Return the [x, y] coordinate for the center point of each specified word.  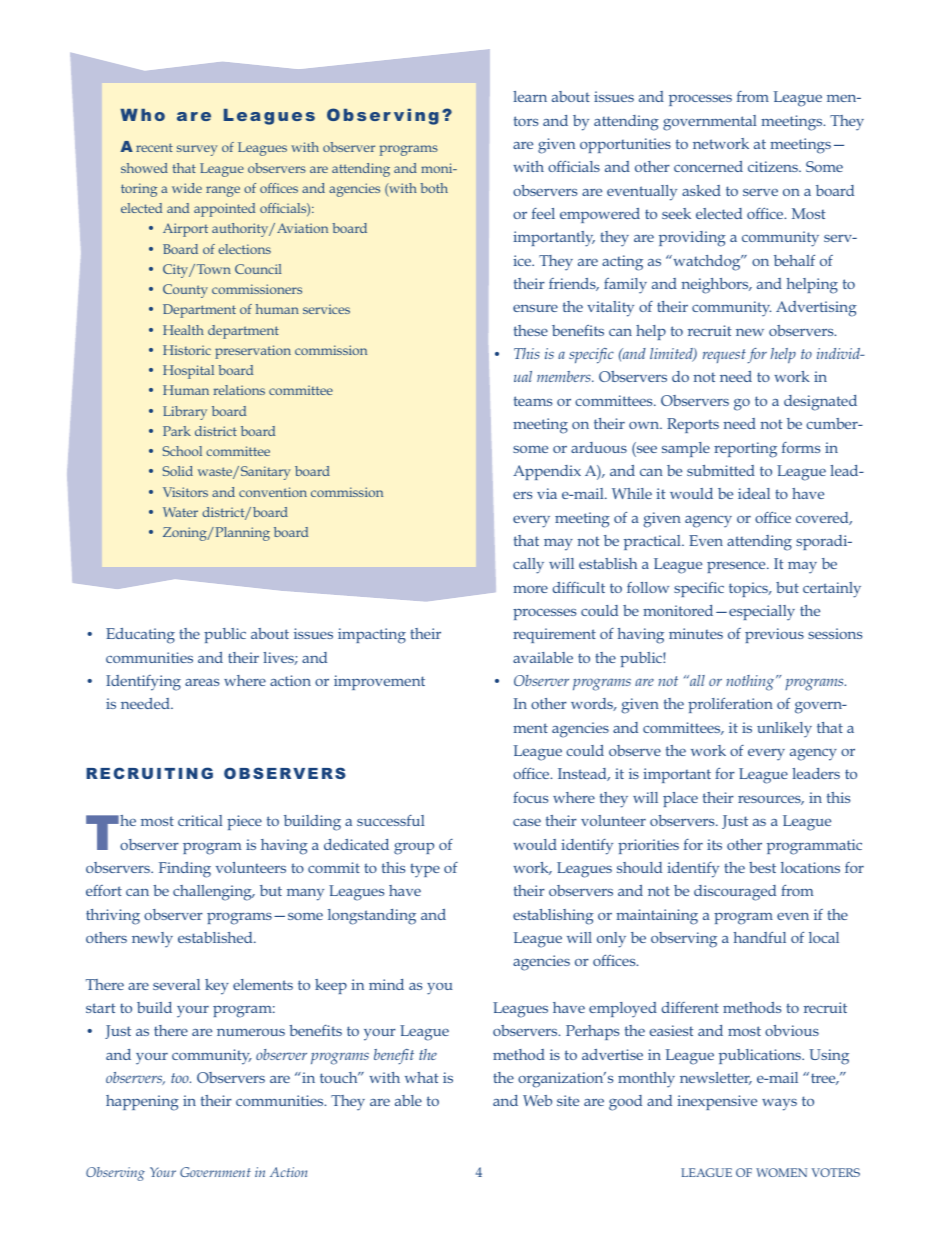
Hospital [188, 372]
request [724, 356]
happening [142, 1103]
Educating [140, 636]
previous [774, 635]
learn [530, 96]
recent [154, 147]
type [425, 870]
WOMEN [781, 1172]
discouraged [735, 893]
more [530, 589]
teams [533, 401]
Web [537, 1100]
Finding [185, 870]
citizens [774, 166]
